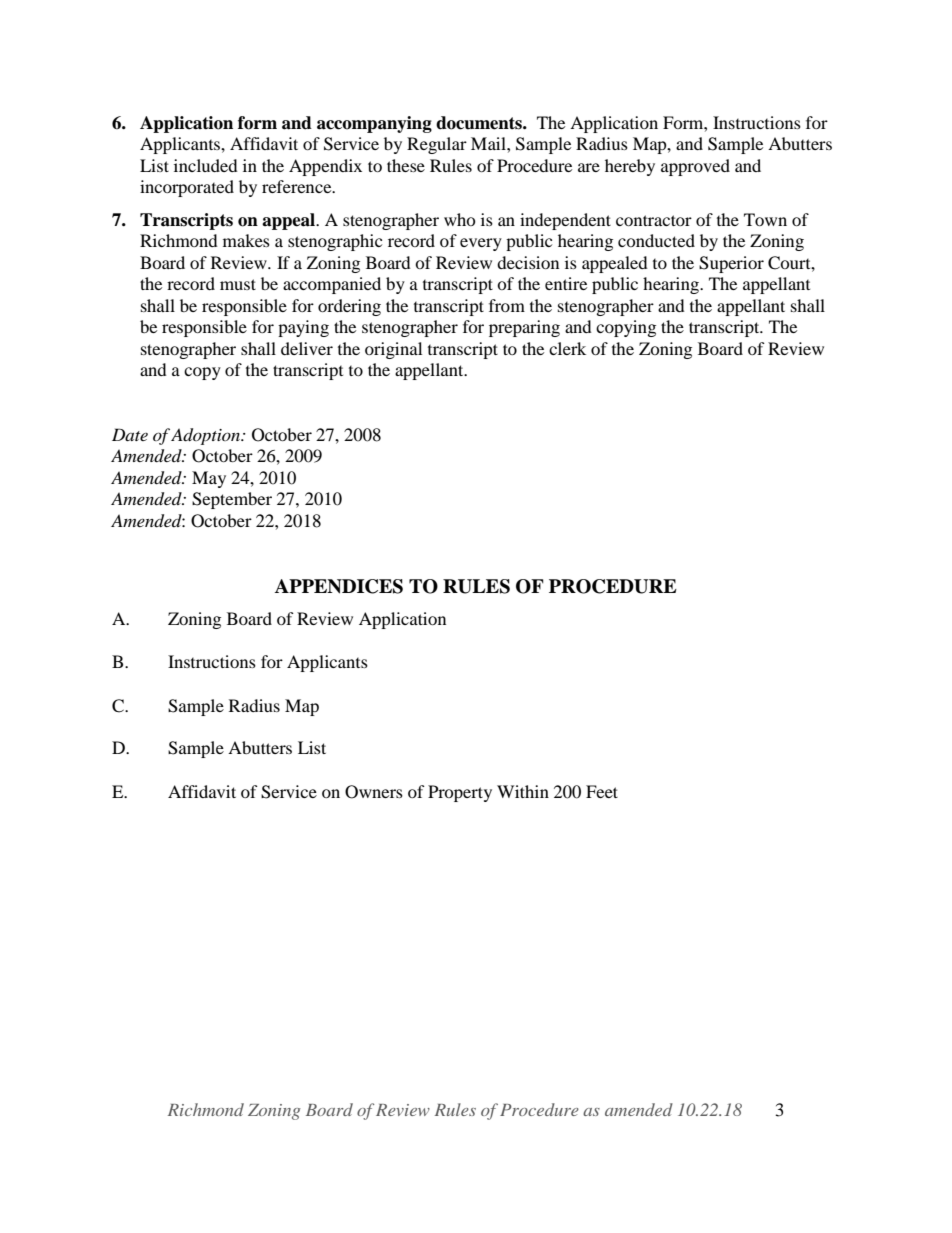 Image resolution: width=952 pixels, height=1233 pixels. I want to click on clerk, so click(567, 348).
